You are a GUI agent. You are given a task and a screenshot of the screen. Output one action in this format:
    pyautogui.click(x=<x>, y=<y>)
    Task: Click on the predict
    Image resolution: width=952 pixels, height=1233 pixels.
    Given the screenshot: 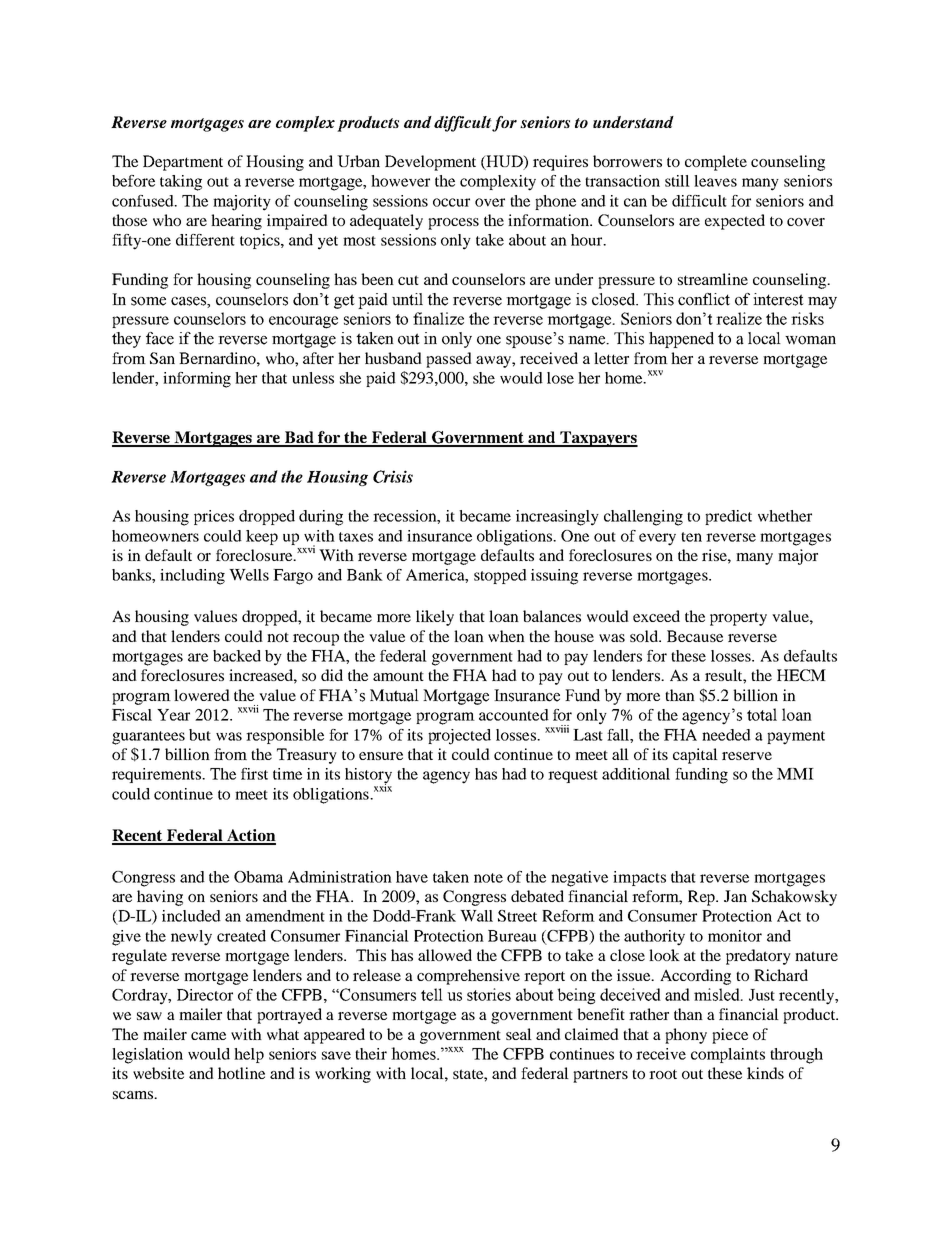 What is the action you would take?
    pyautogui.click(x=728, y=517)
